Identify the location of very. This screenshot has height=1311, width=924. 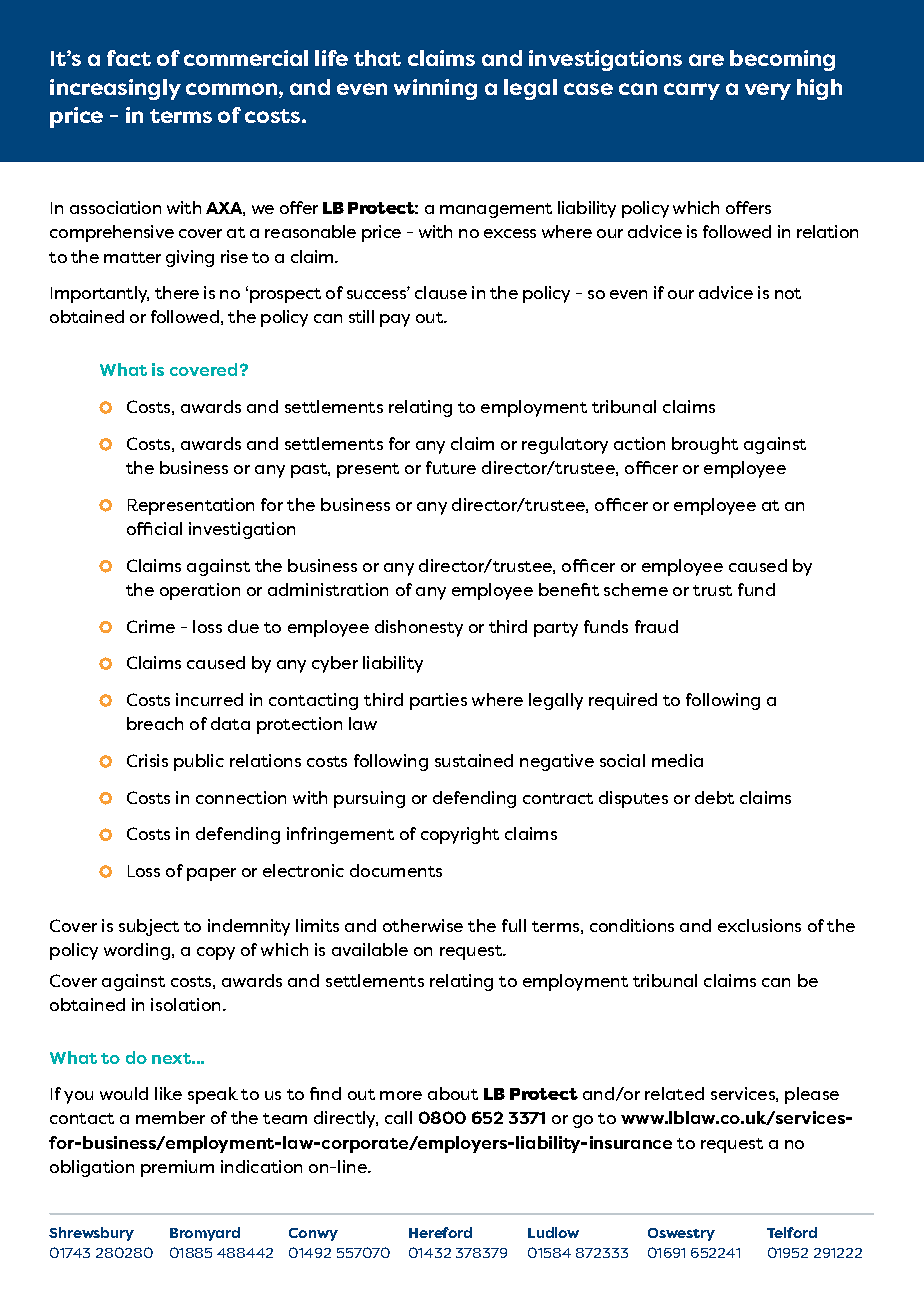
(768, 91).
